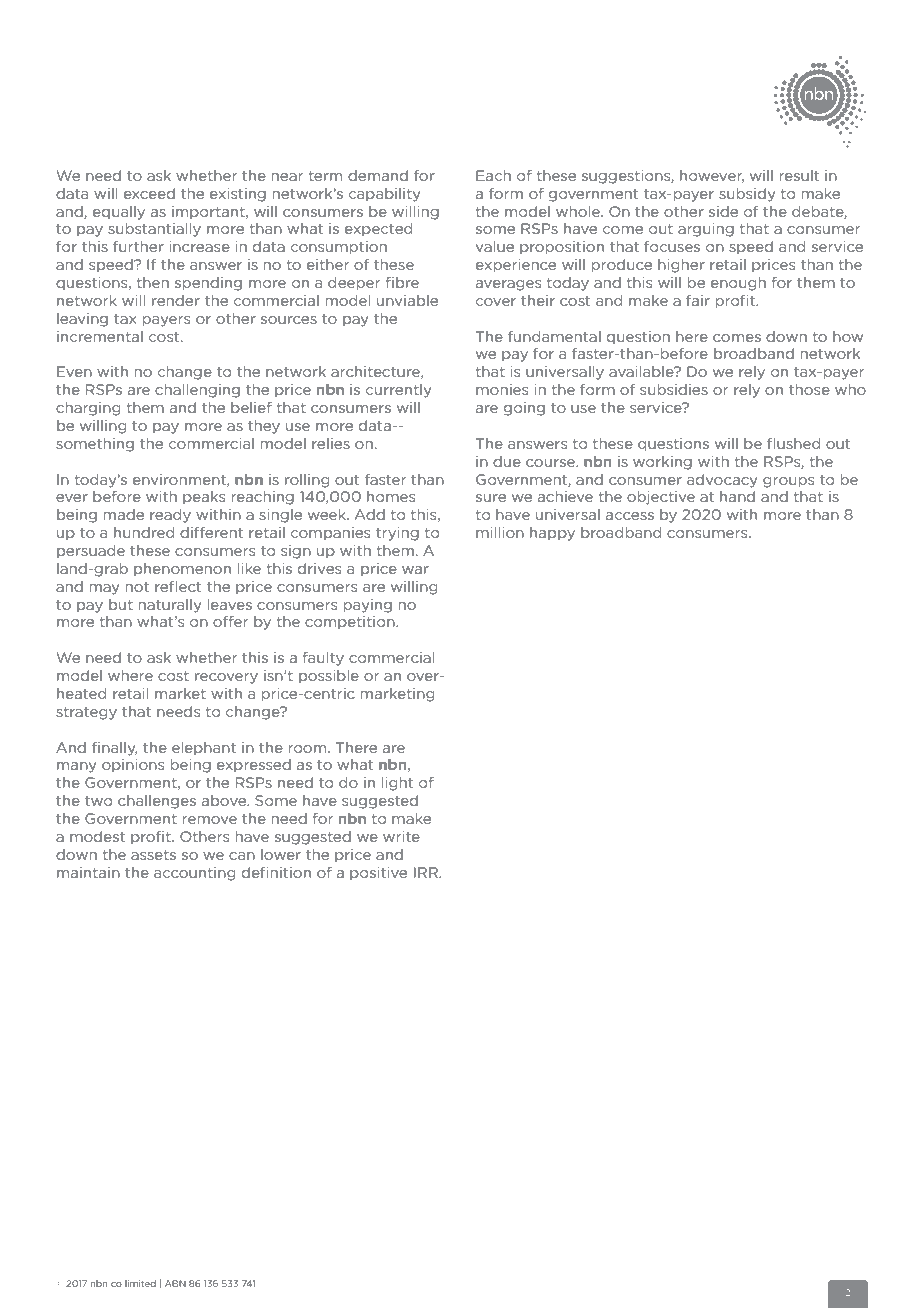 The height and width of the page is (1308, 924). Describe the element at coordinates (114, 749) in the page. I see `finally` at that location.
